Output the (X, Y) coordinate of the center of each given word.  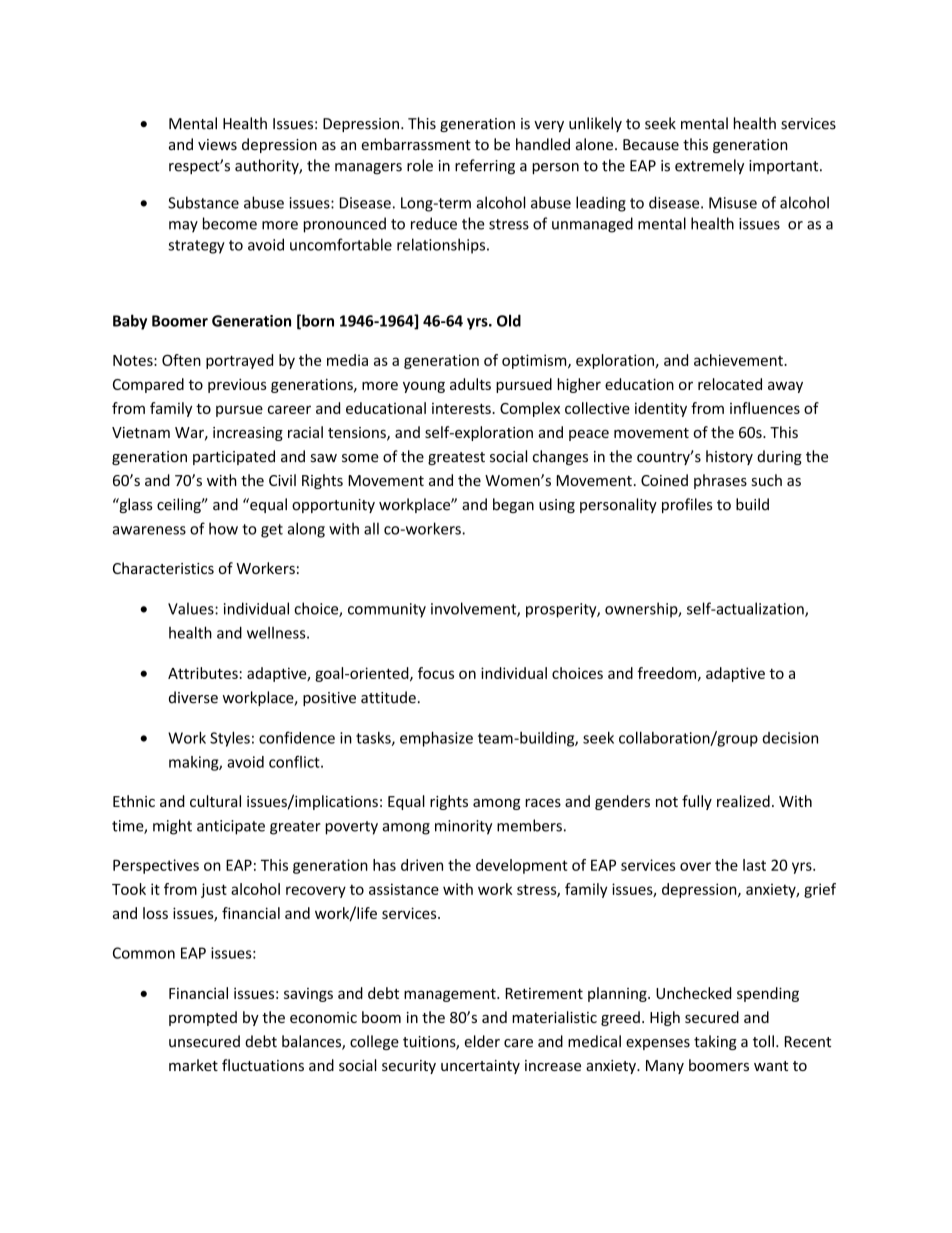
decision (790, 738)
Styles (230, 739)
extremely (709, 167)
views (217, 145)
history (729, 457)
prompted (203, 1018)
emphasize (436, 739)
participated (234, 457)
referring (485, 167)
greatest (456, 458)
